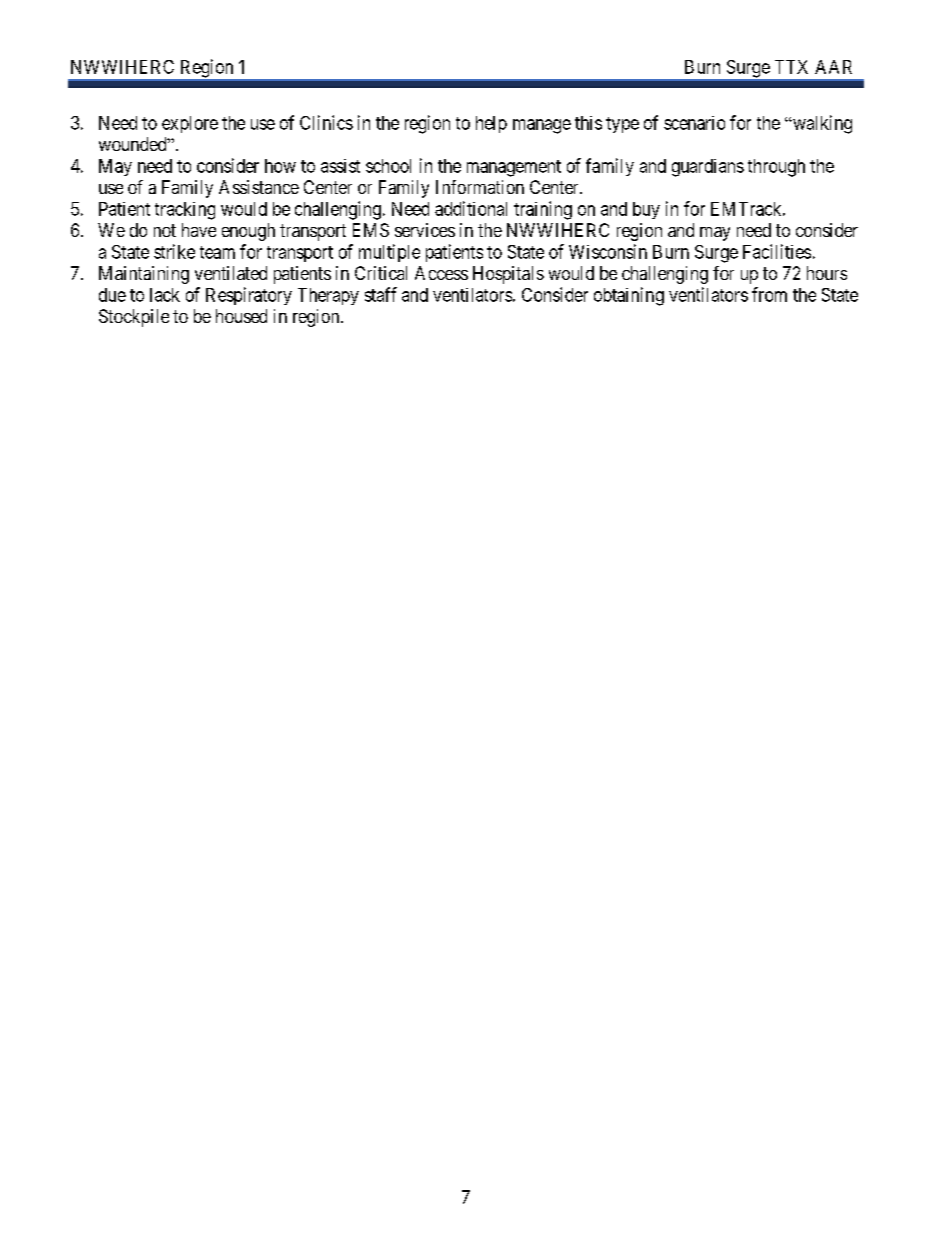 The width and height of the page is (952, 1233). I want to click on multiple, so click(389, 253).
